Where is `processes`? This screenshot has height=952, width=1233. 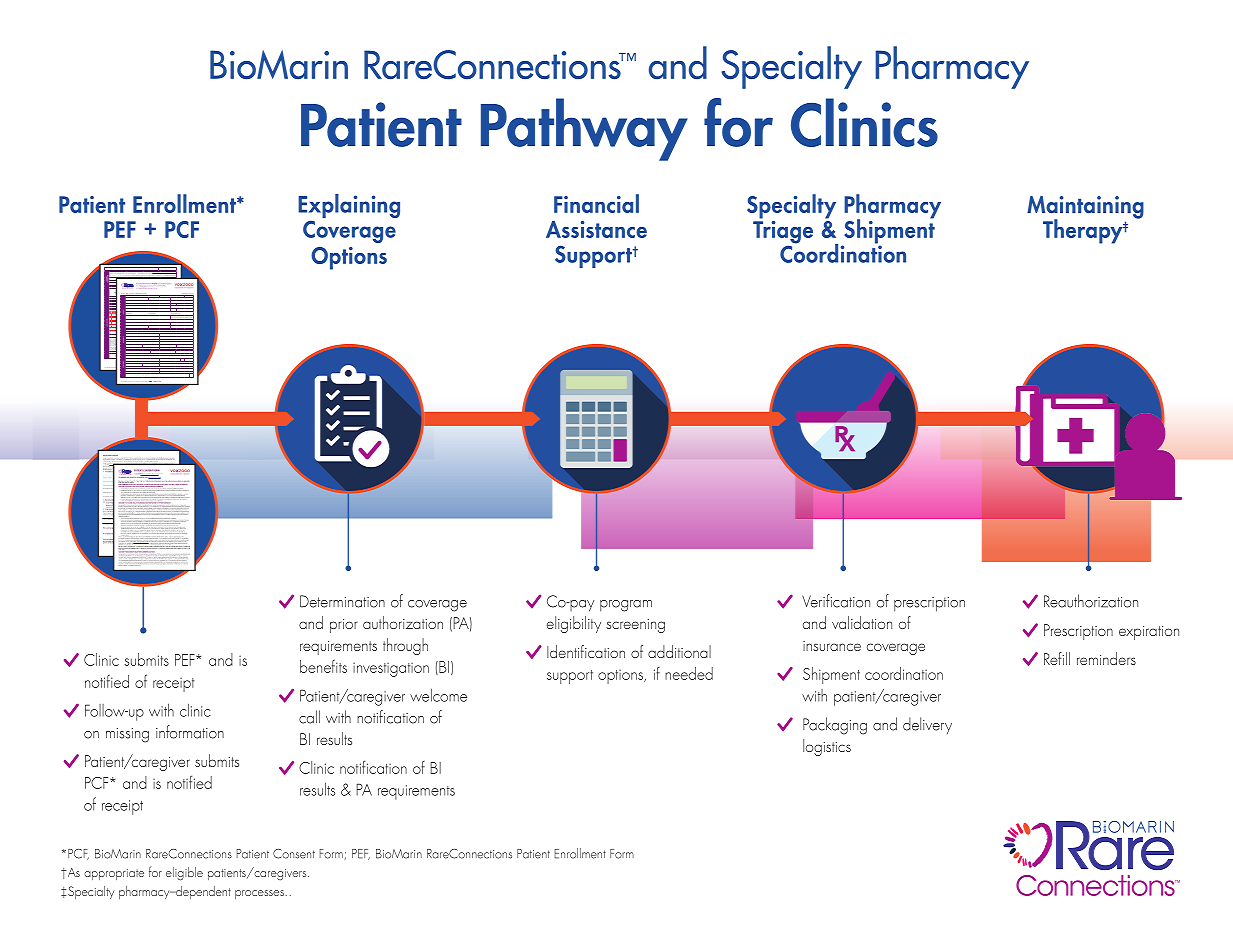 processes is located at coordinates (259, 894).
